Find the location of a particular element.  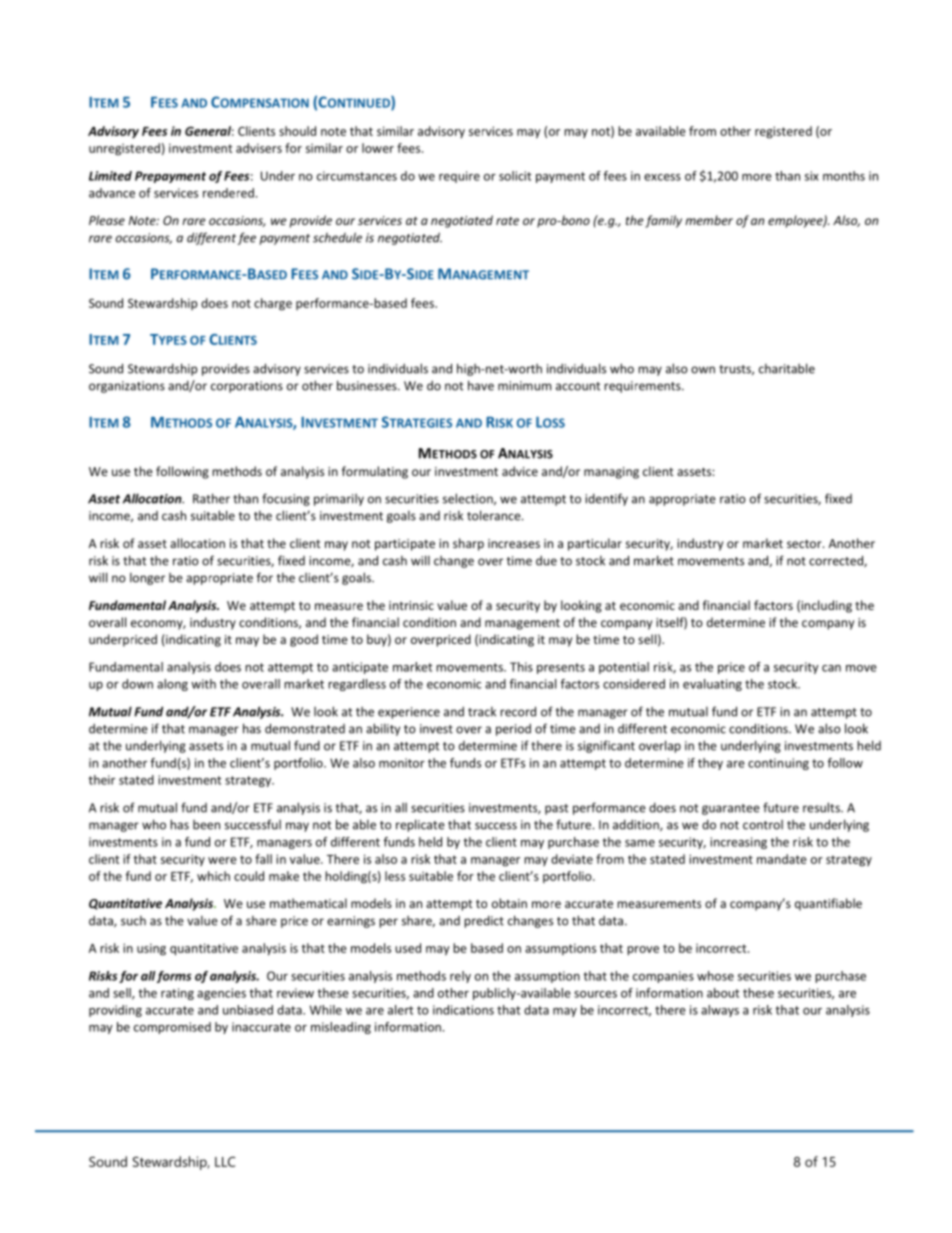

advice is located at coordinates (520, 471).
